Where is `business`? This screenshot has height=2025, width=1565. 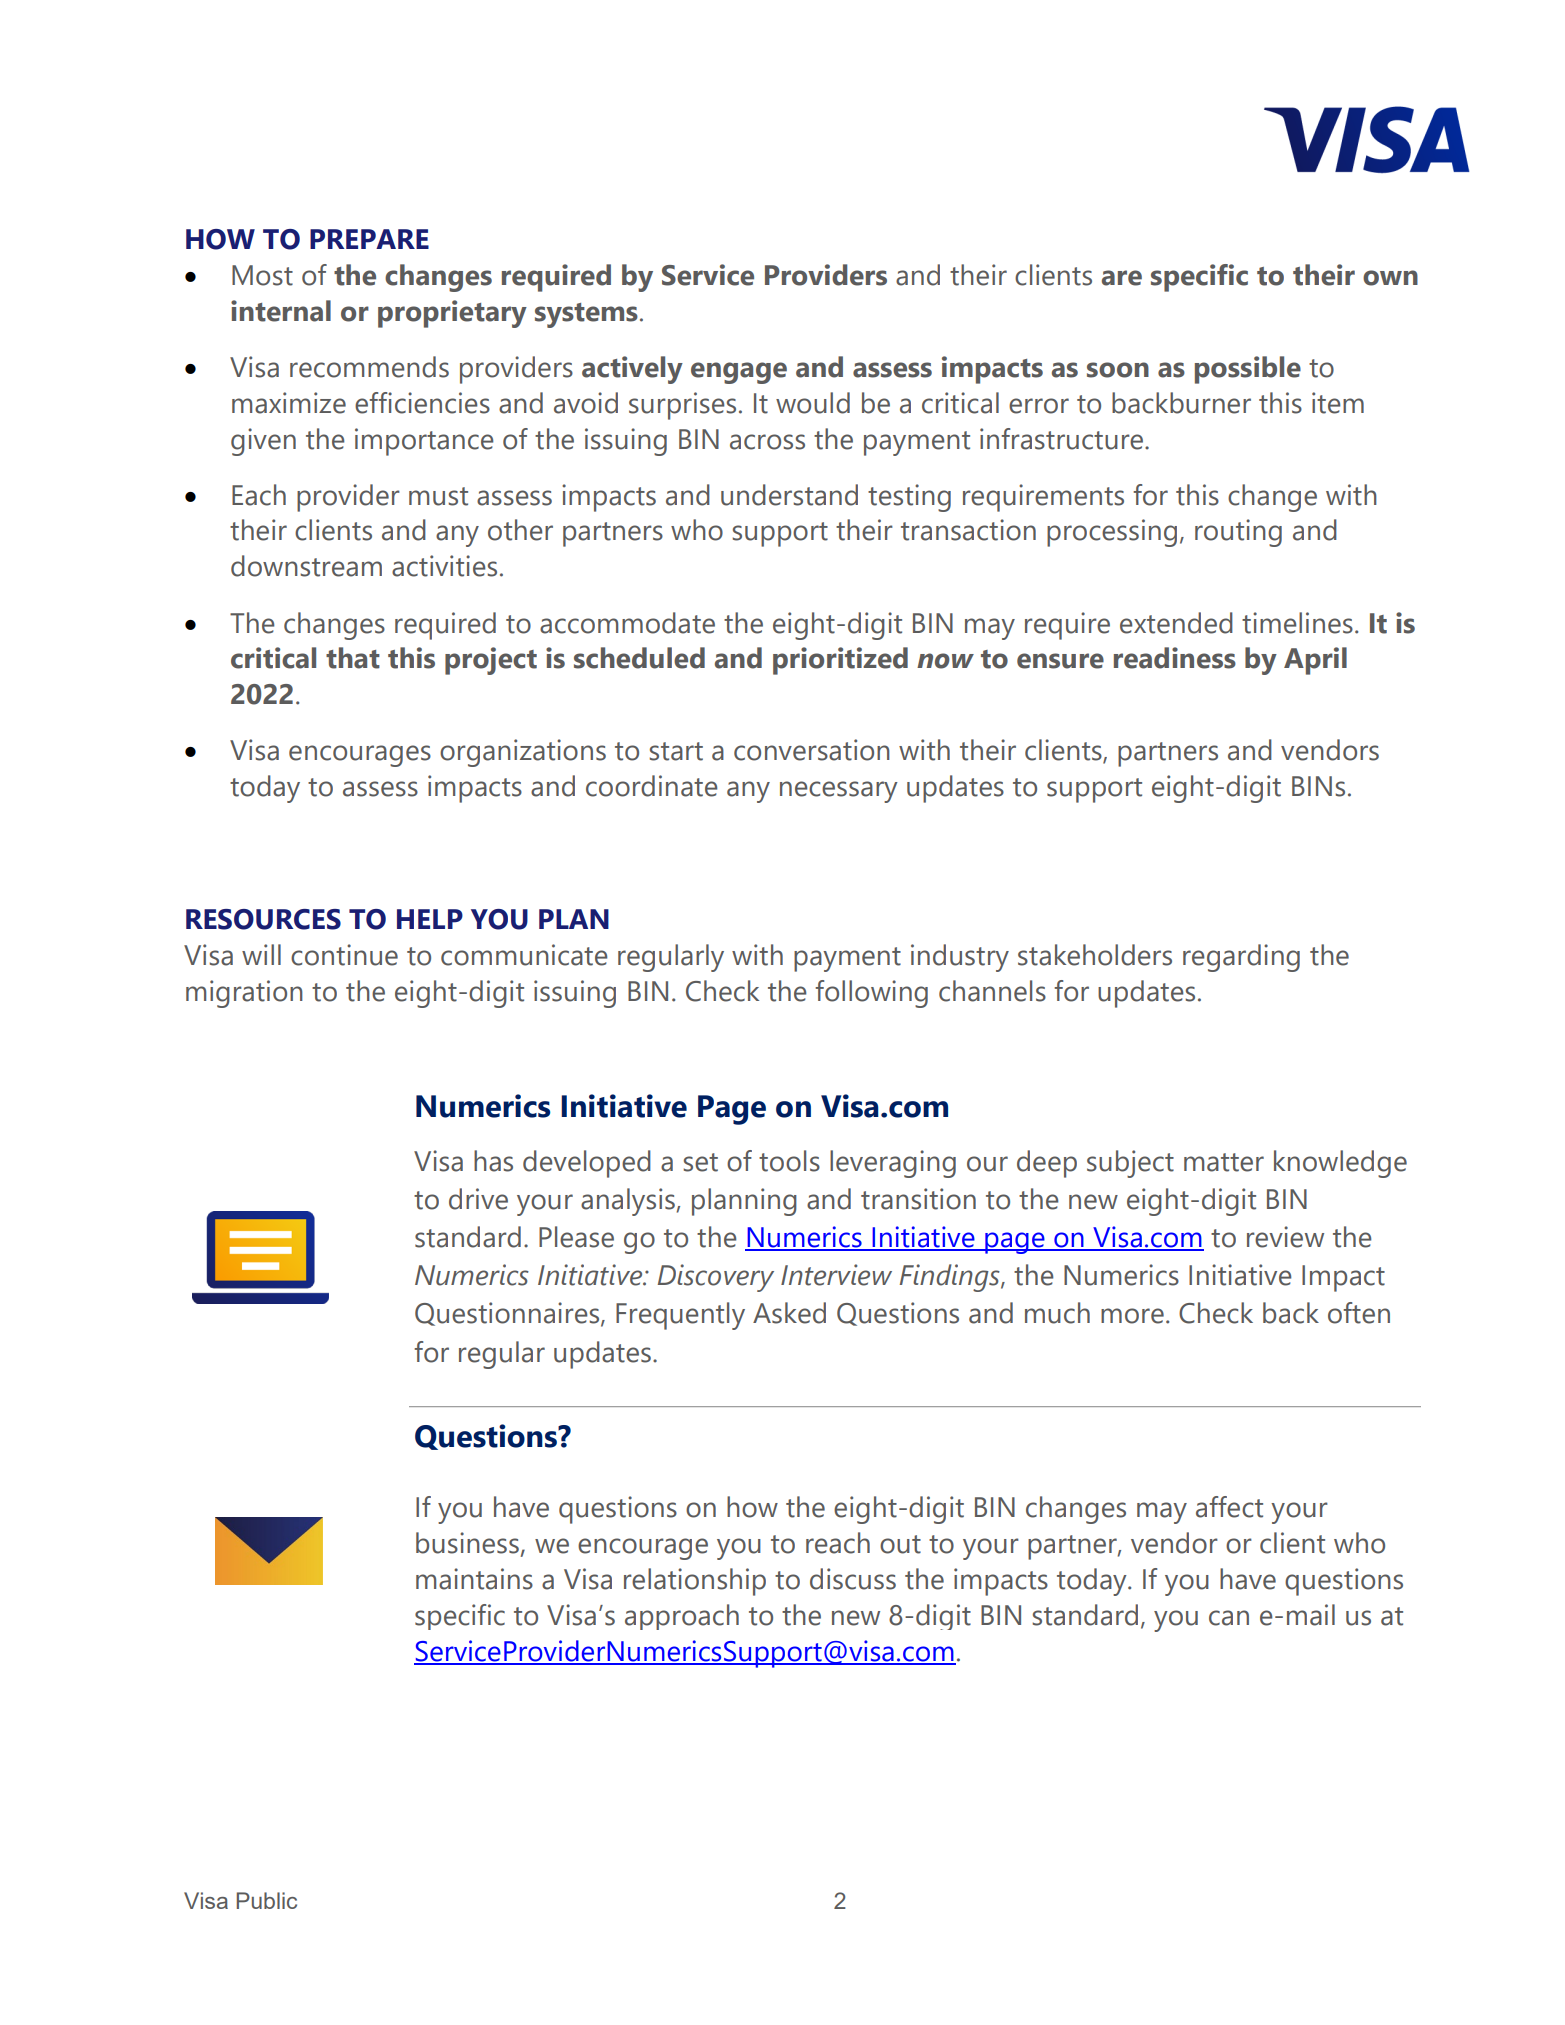 business is located at coordinates (467, 1543).
